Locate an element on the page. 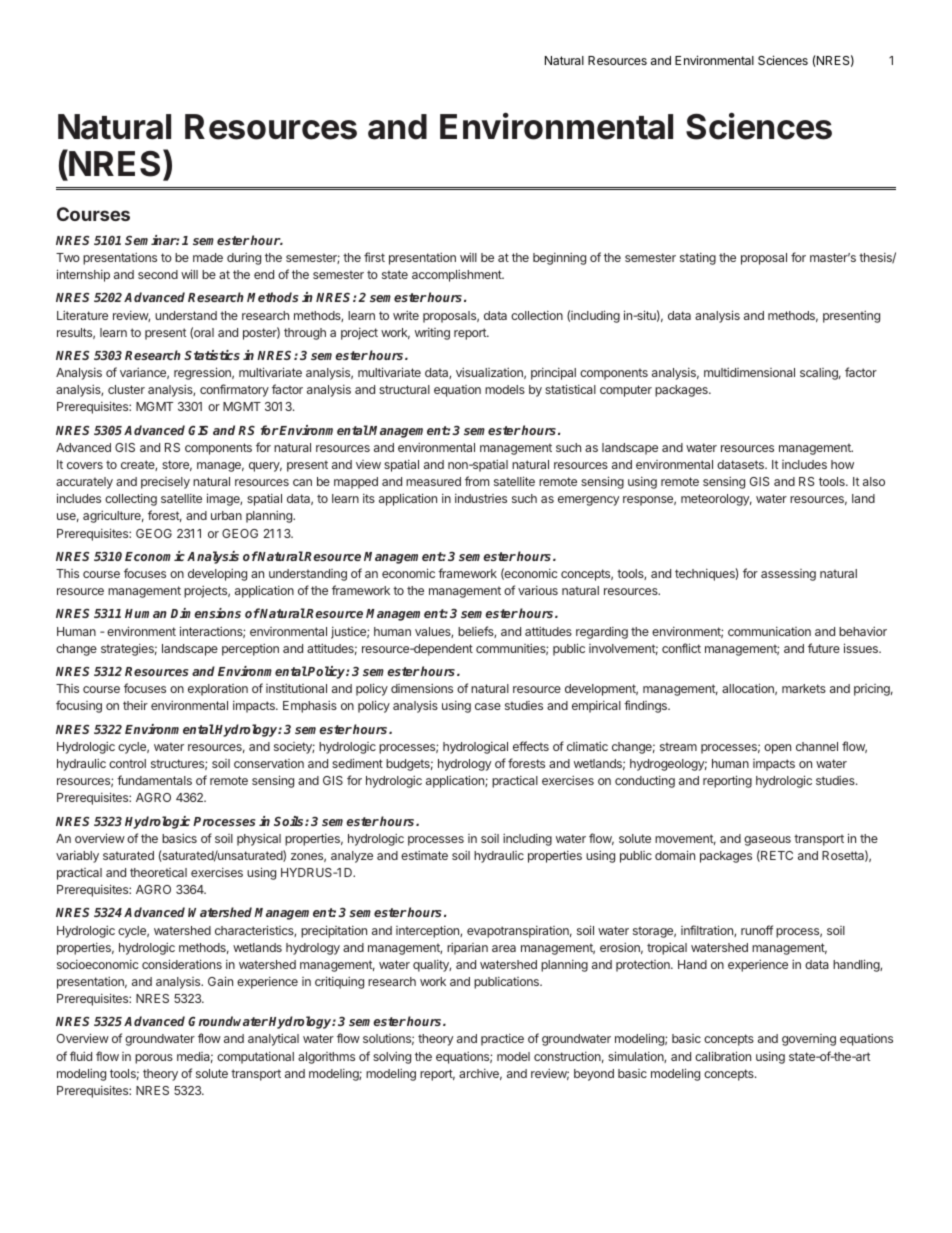  practice is located at coordinates (502, 1040).
